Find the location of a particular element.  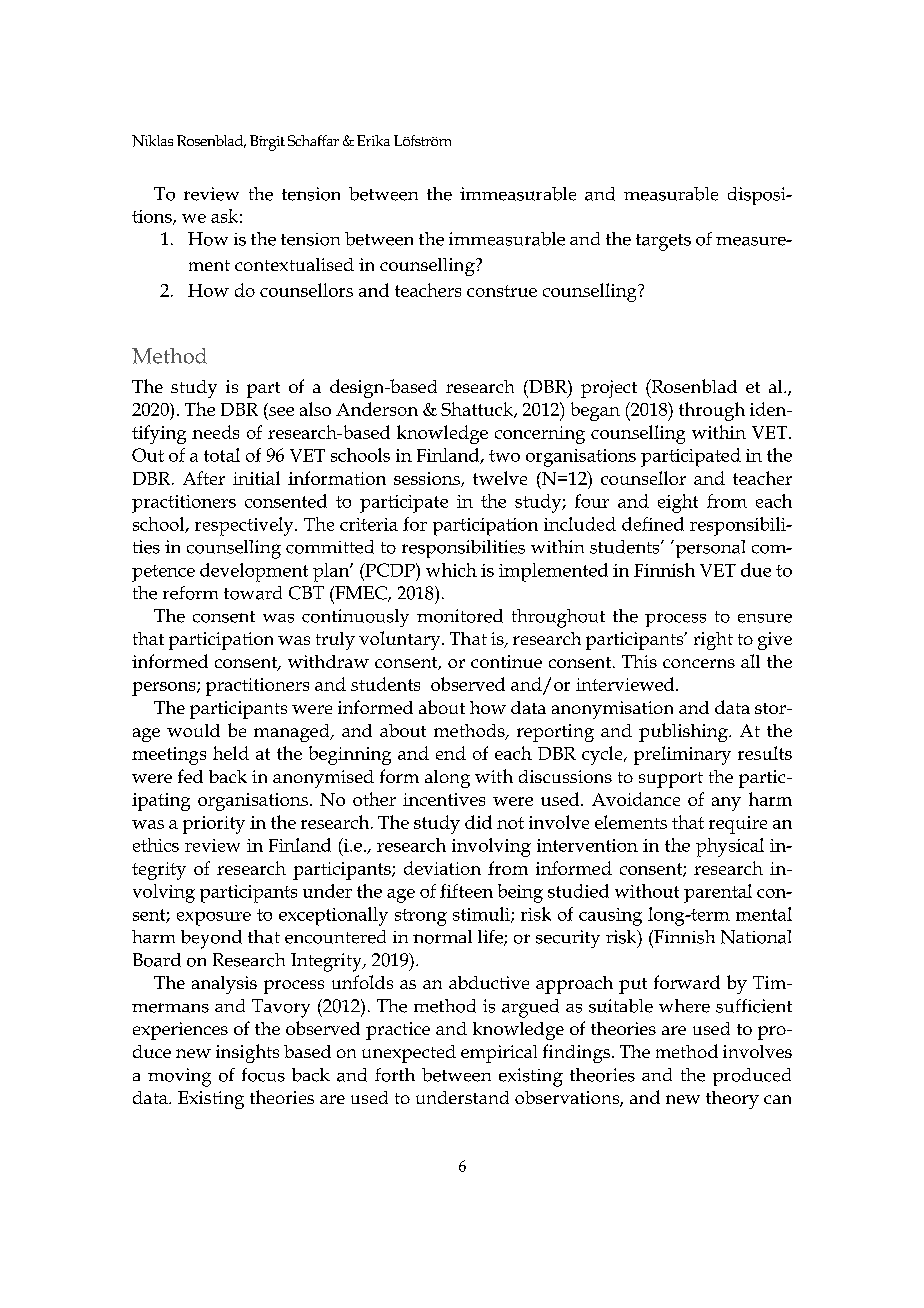

targets is located at coordinates (663, 242).
